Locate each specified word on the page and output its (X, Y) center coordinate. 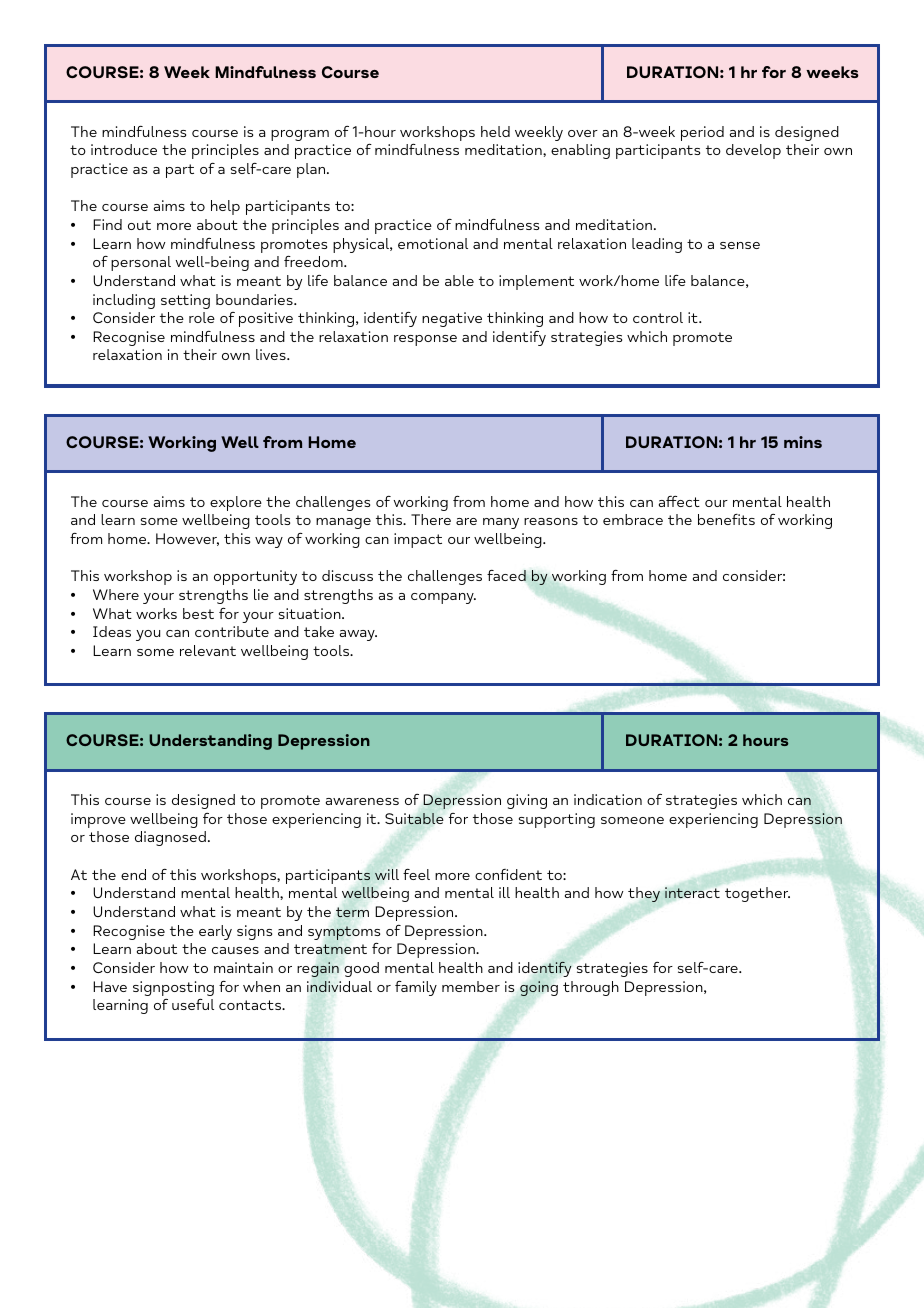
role (202, 317)
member (471, 986)
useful (193, 1004)
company (443, 598)
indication (608, 799)
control (658, 317)
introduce (124, 149)
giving (527, 801)
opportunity (255, 577)
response (425, 340)
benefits (726, 519)
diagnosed (170, 838)
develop (753, 151)
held (495, 131)
